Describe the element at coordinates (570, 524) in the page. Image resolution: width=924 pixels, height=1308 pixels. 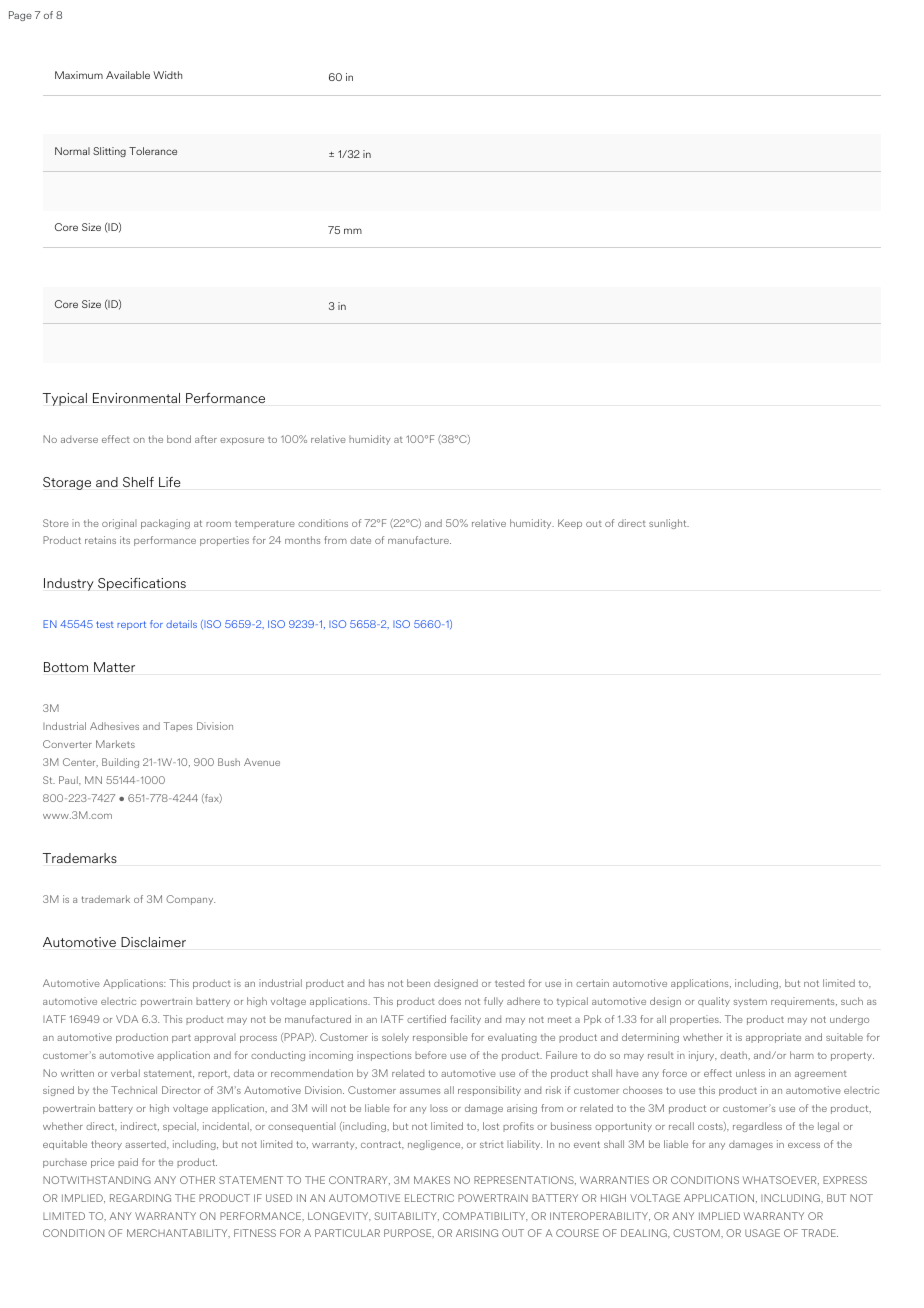
I see `Keep` at that location.
